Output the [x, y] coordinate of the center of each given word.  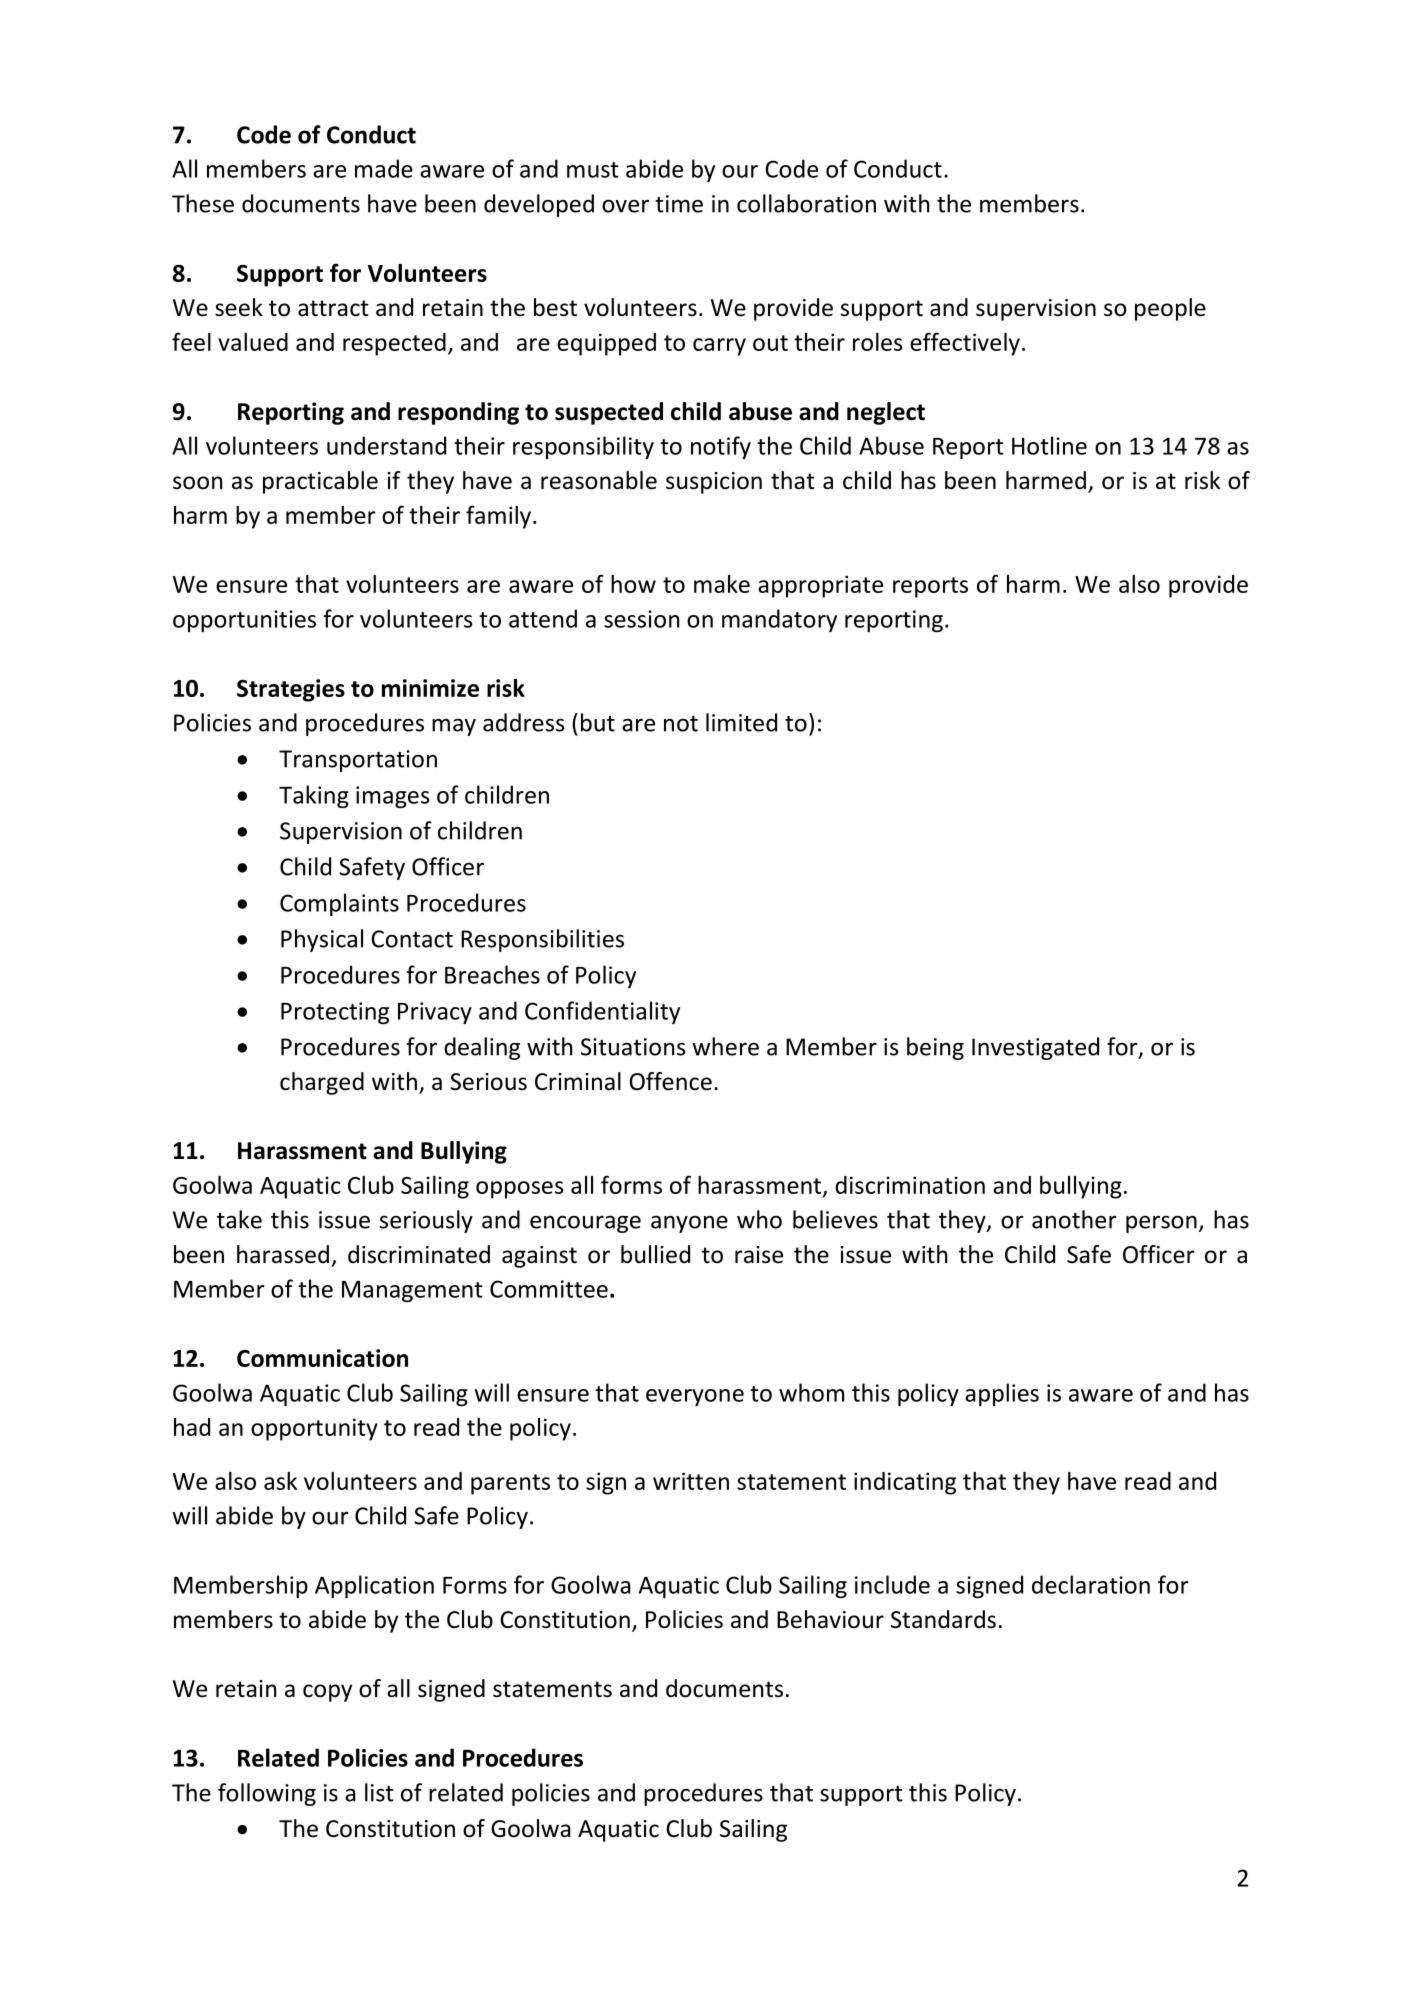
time [679, 204]
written [691, 1481]
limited [741, 722]
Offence [670, 1081]
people [1170, 309]
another [1074, 1219]
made [384, 168]
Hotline [1049, 445]
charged [322, 1083]
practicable [320, 482]
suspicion [714, 483]
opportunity [314, 1429]
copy [327, 1693]
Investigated [1035, 1048]
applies [1002, 1394]
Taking [314, 796]
